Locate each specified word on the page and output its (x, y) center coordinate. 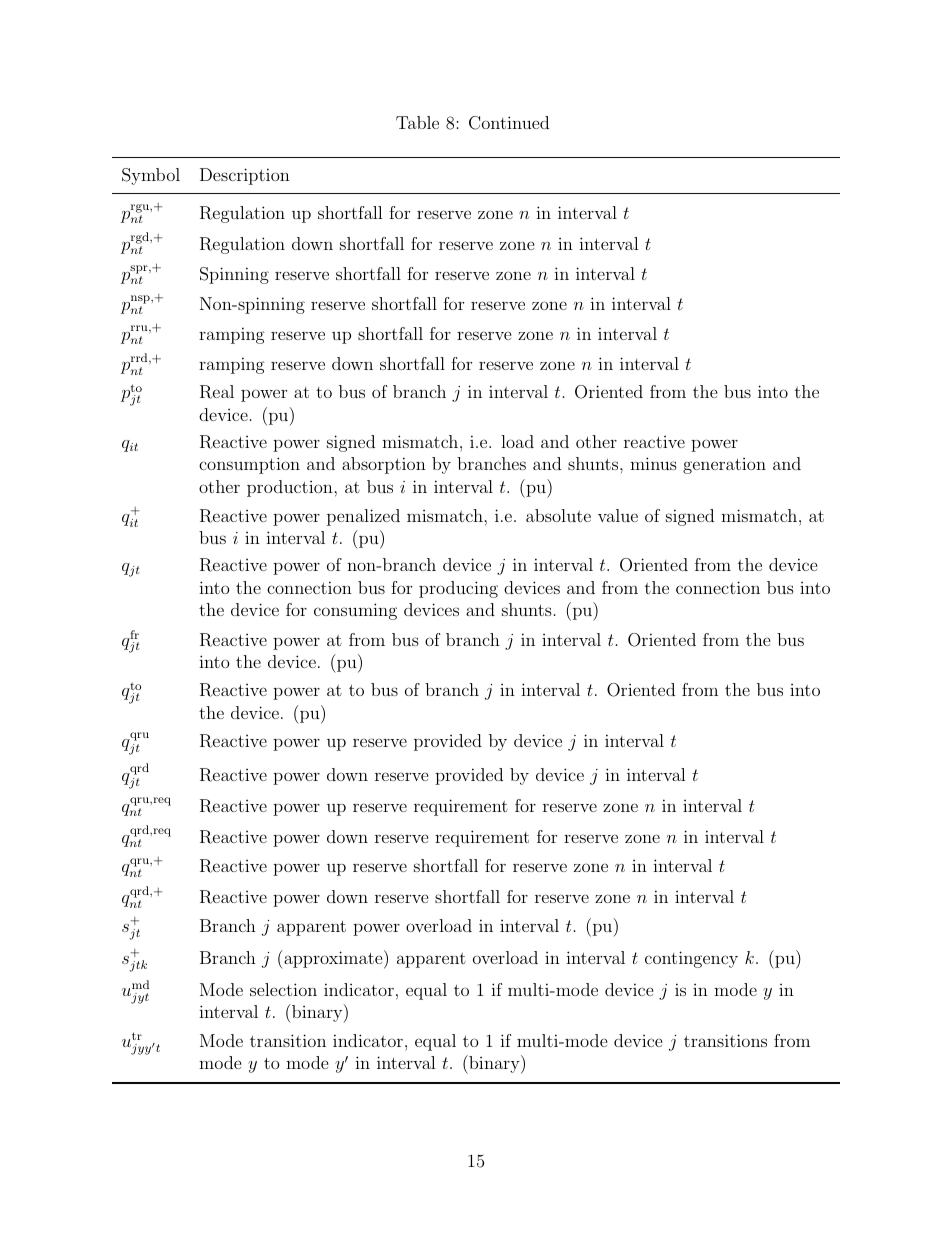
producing (458, 589)
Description (245, 176)
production (291, 488)
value (618, 515)
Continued (509, 123)
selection (283, 989)
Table (417, 122)
